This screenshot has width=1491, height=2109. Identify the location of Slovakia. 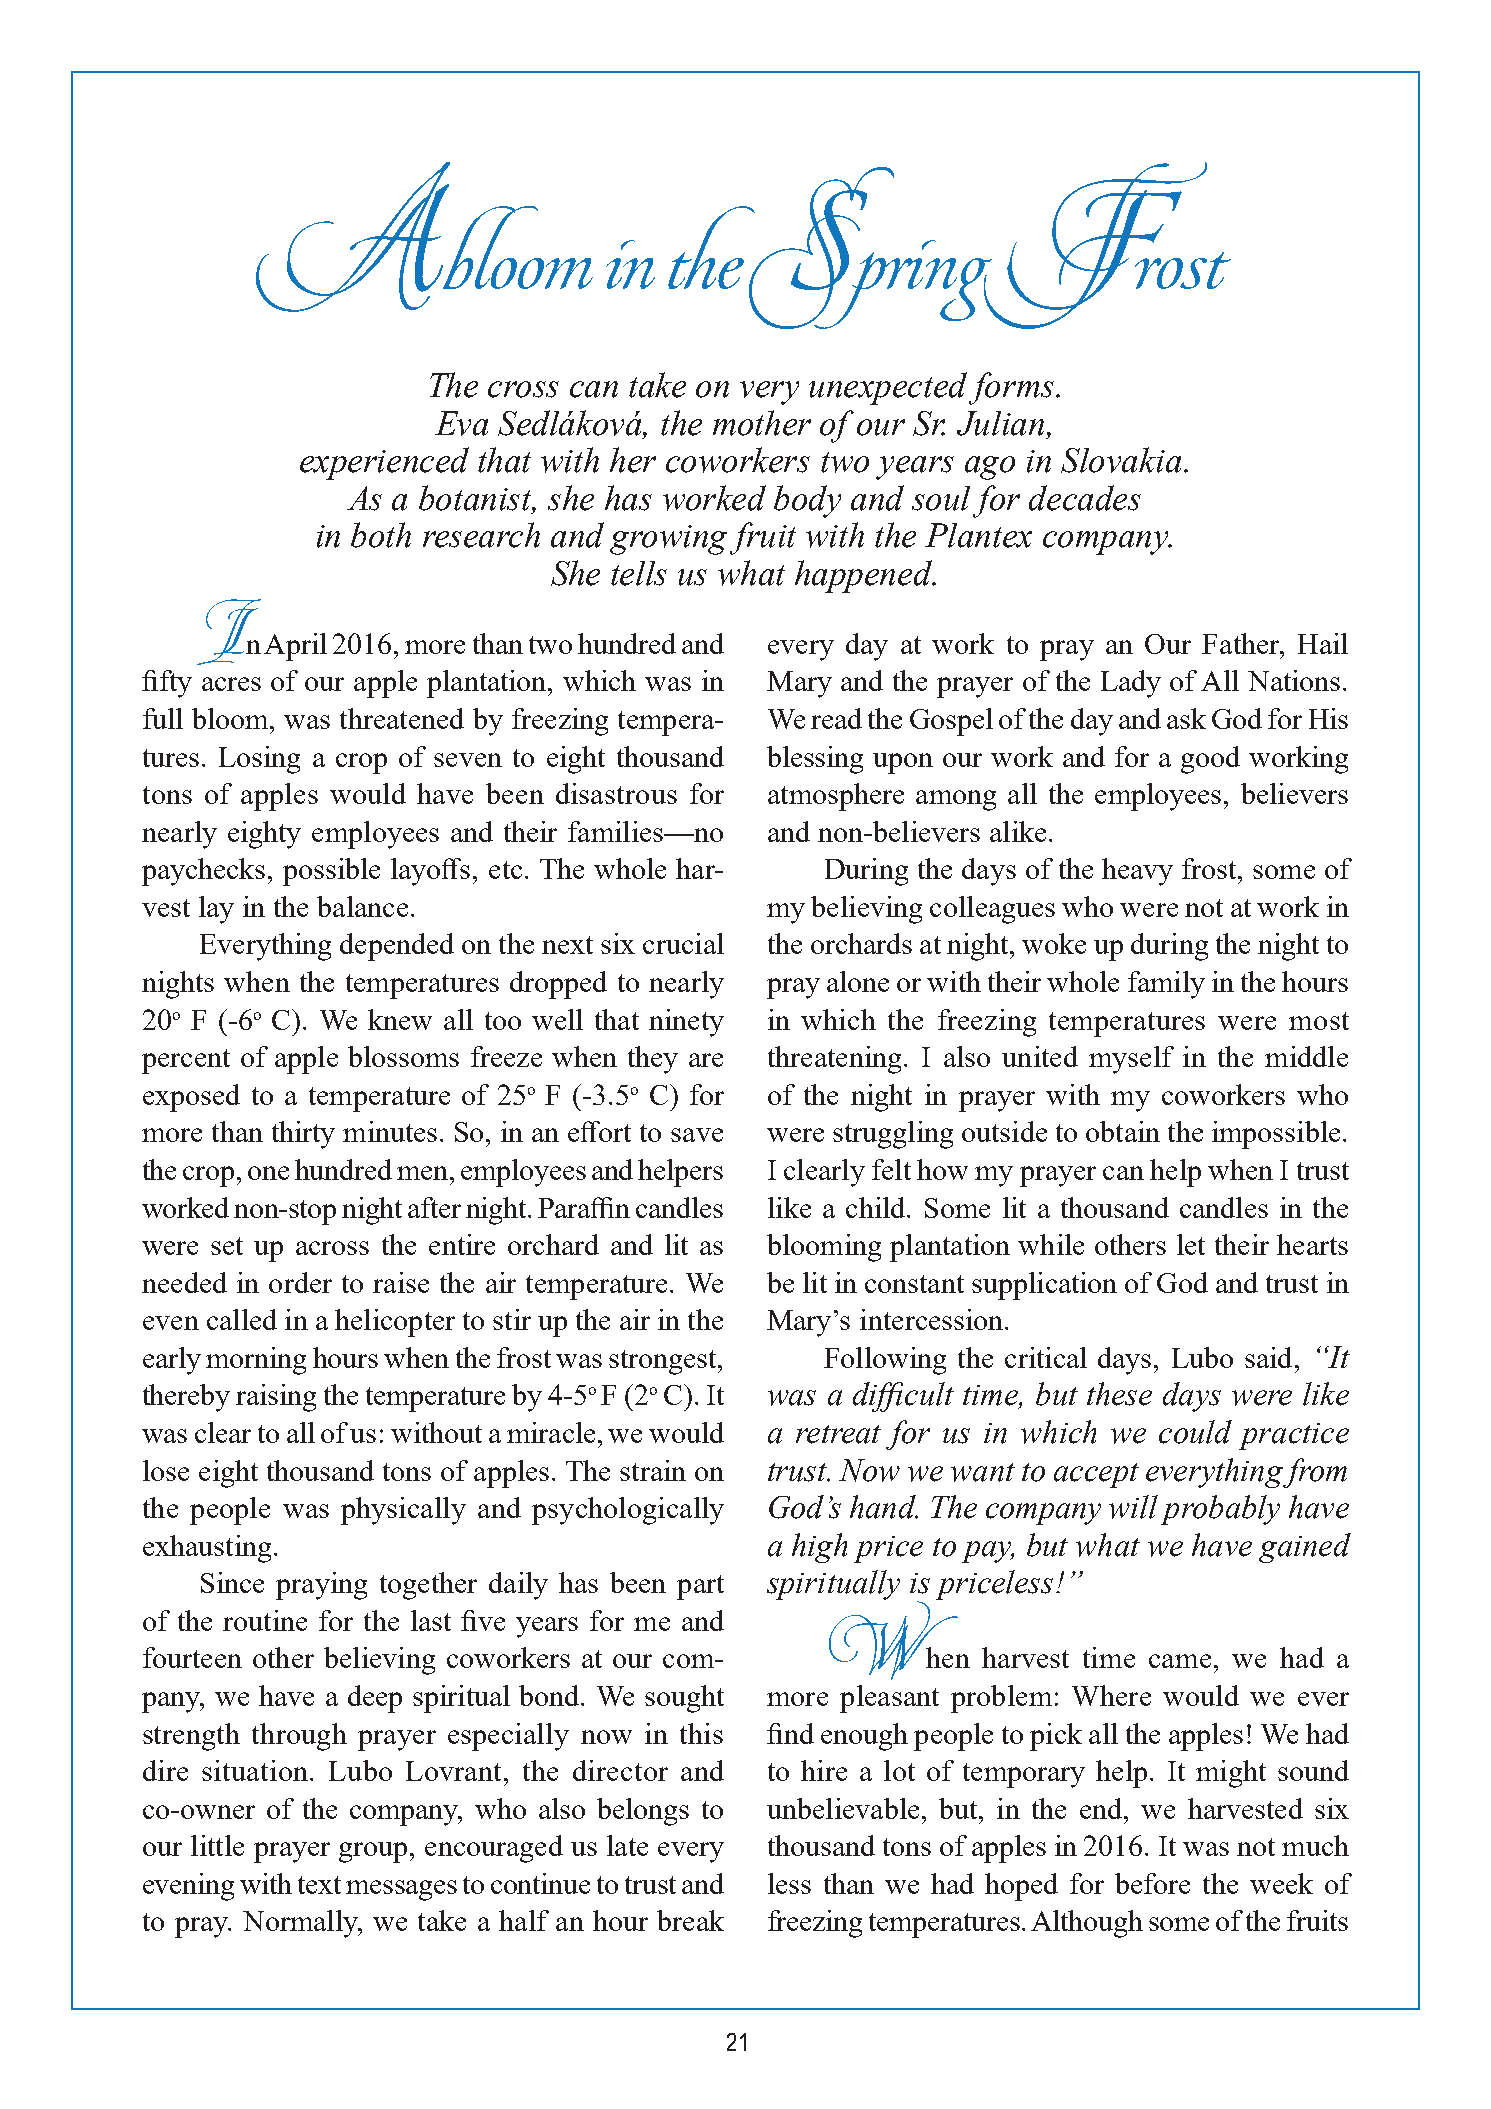
(1121, 460).
